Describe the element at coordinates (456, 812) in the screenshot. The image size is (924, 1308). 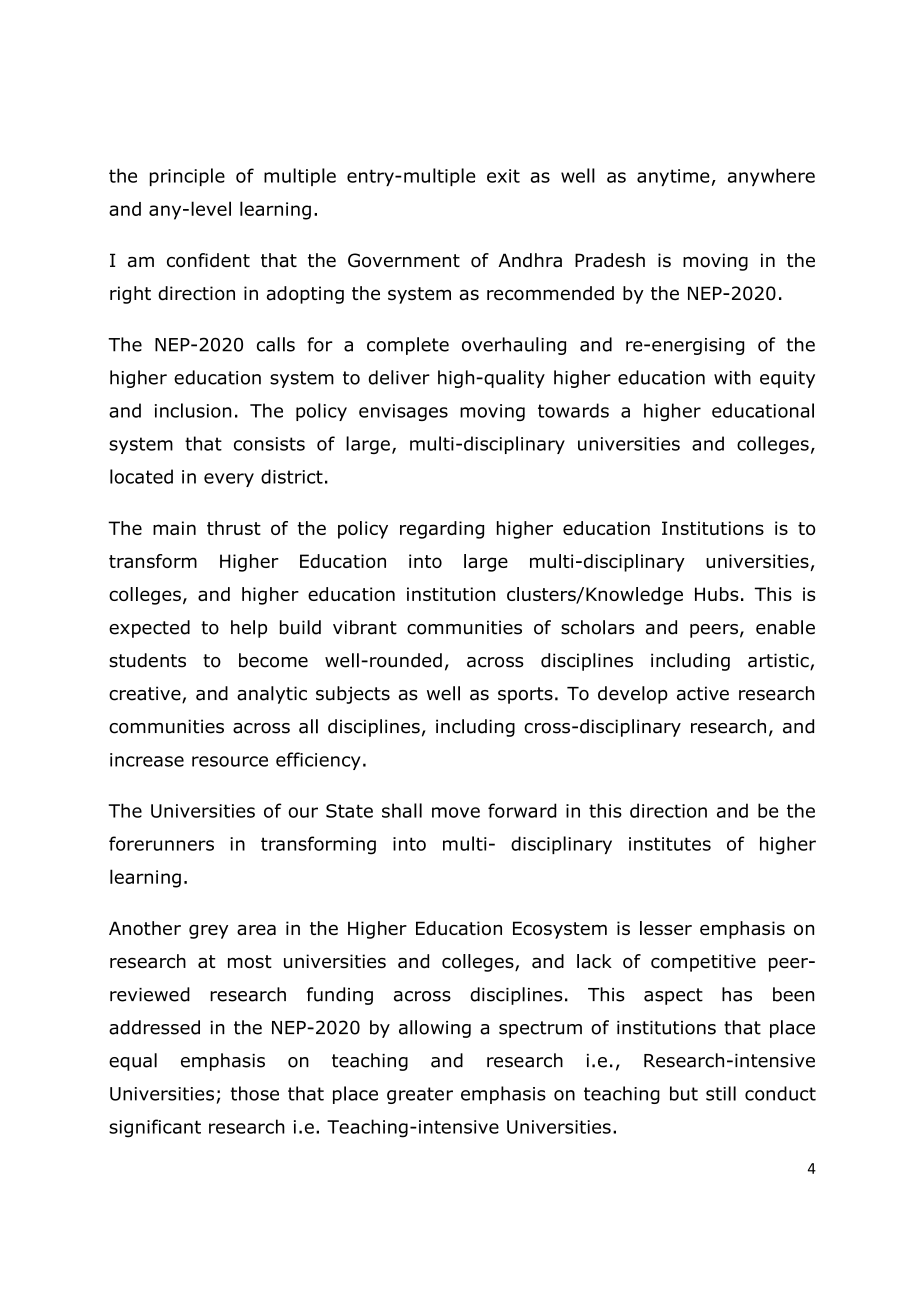
I see `move` at that location.
